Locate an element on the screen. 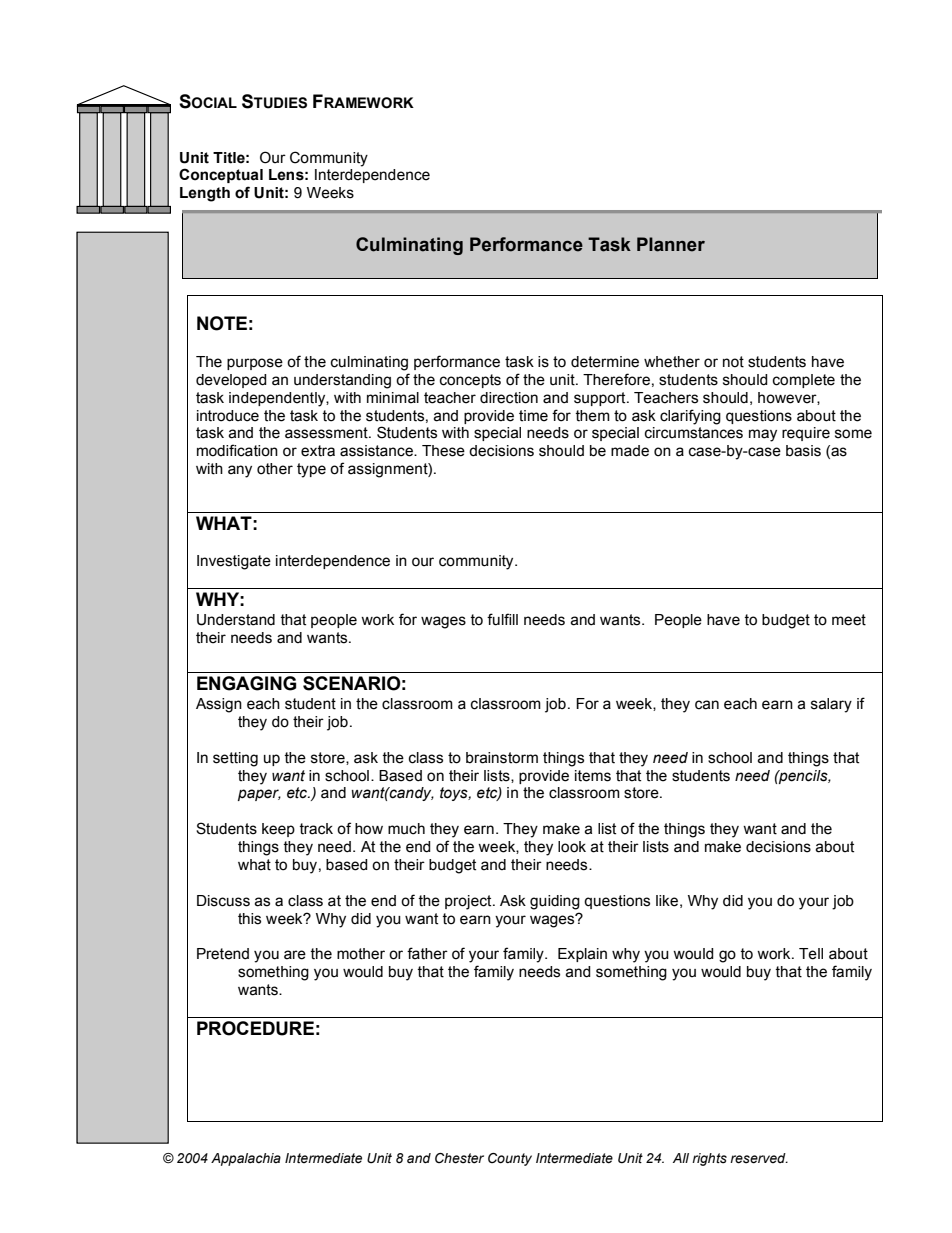 This screenshot has height=1233, width=952. Appalachia is located at coordinates (246, 1159).
